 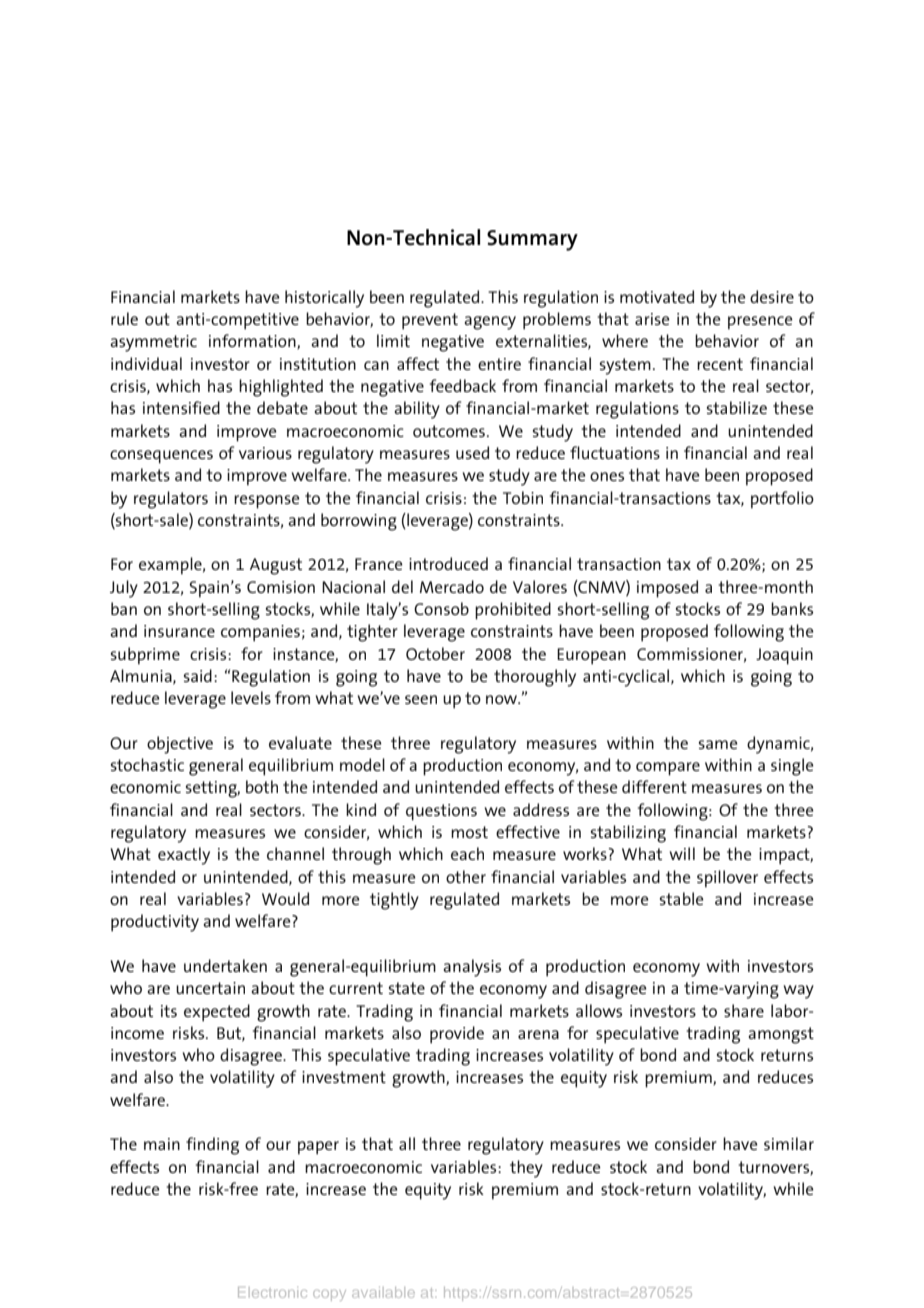 I want to click on questions, so click(x=441, y=812).
